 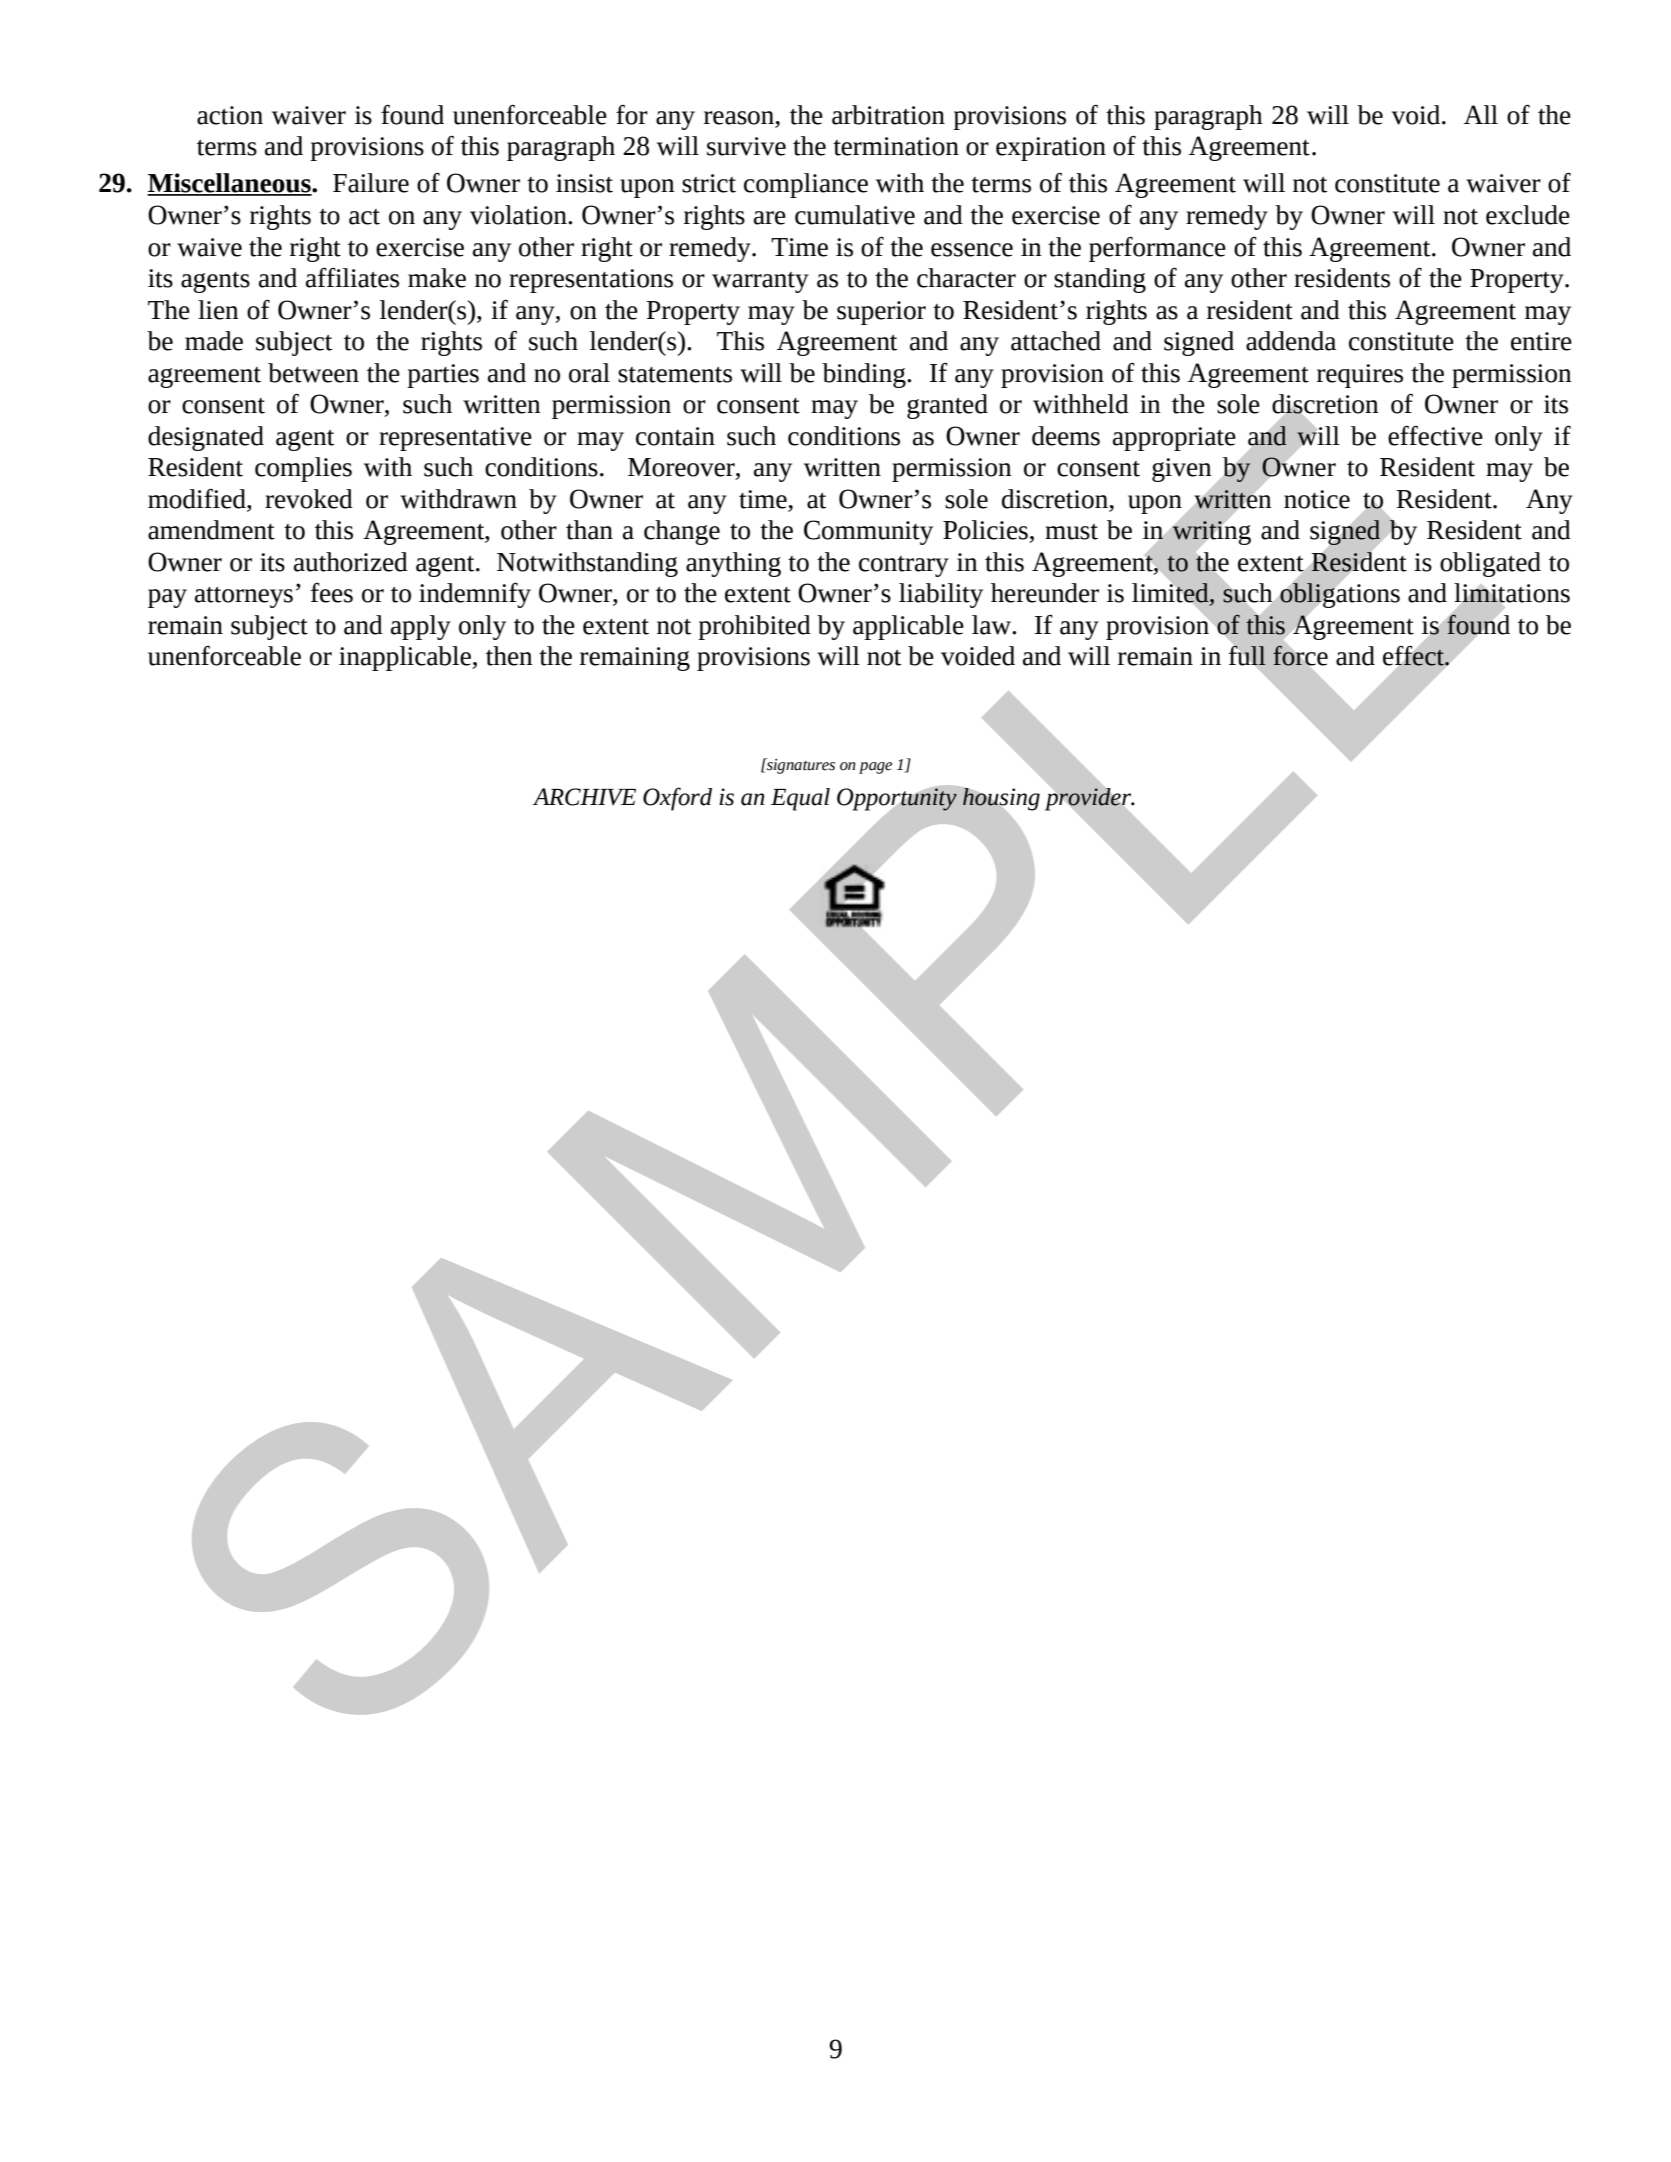 What do you see at coordinates (1481, 114) in the screenshot?
I see `All` at bounding box center [1481, 114].
